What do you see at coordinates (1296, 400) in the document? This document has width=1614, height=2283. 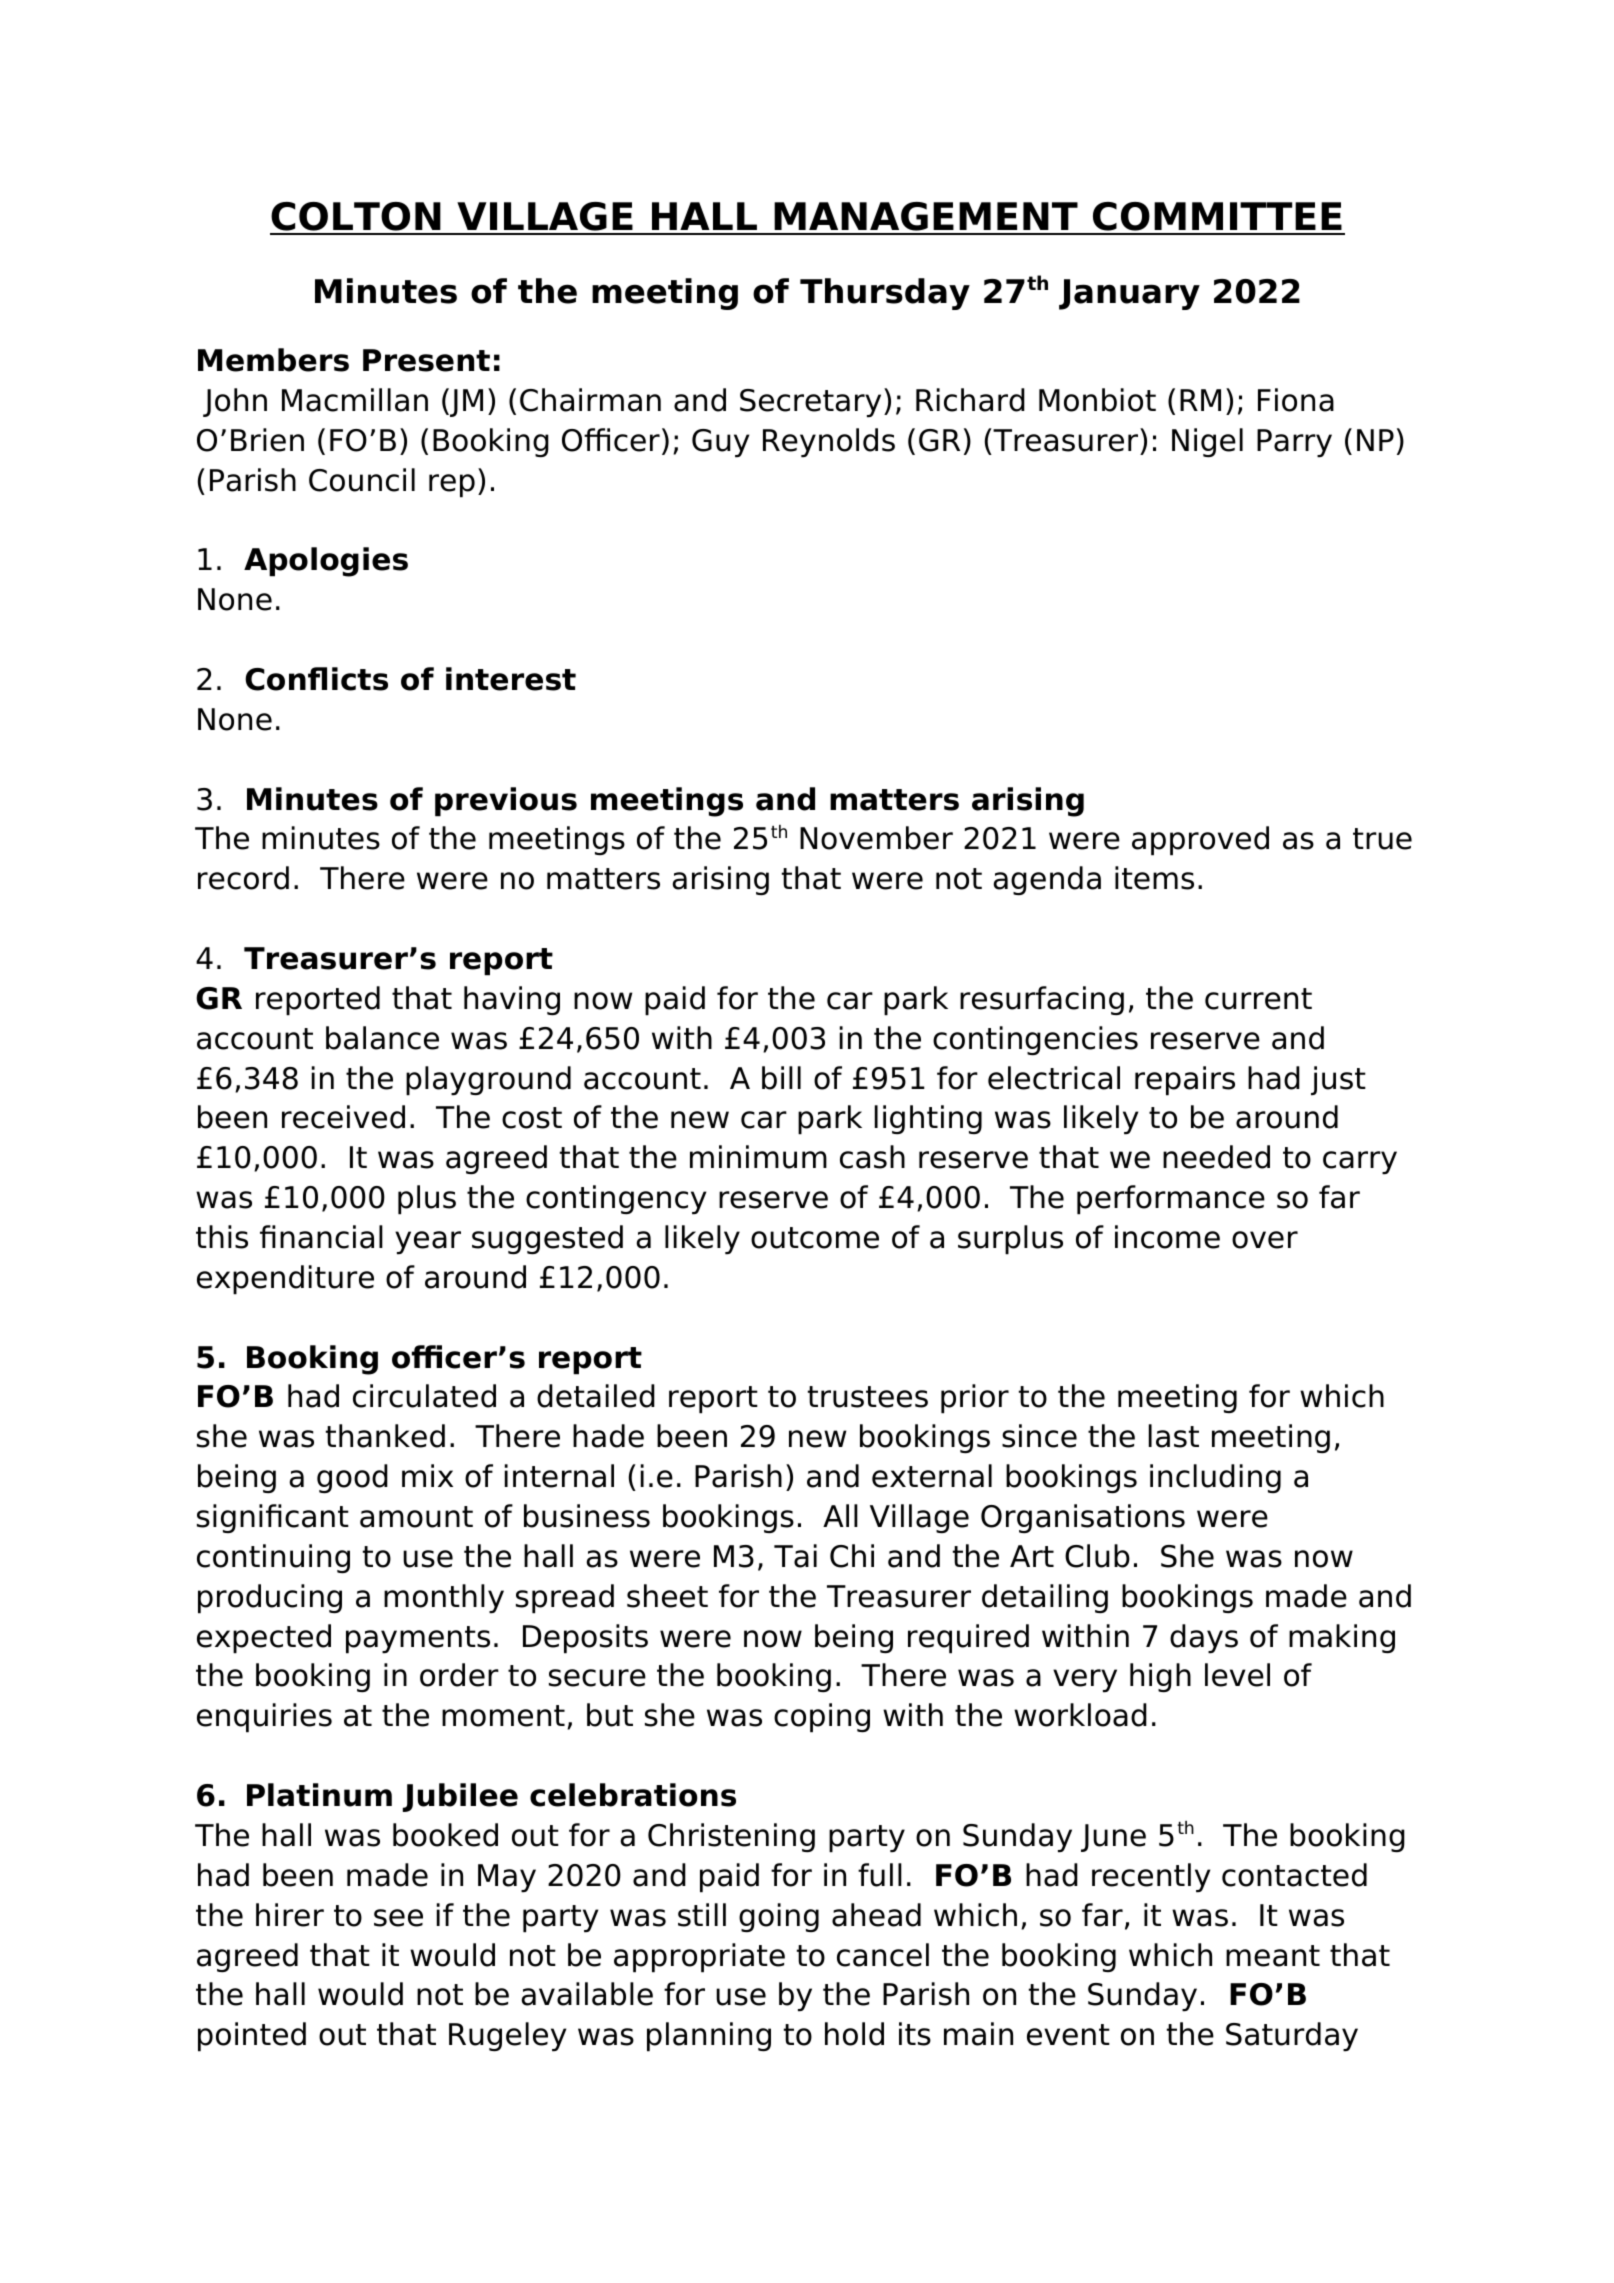 I see `Fiona` at bounding box center [1296, 400].
